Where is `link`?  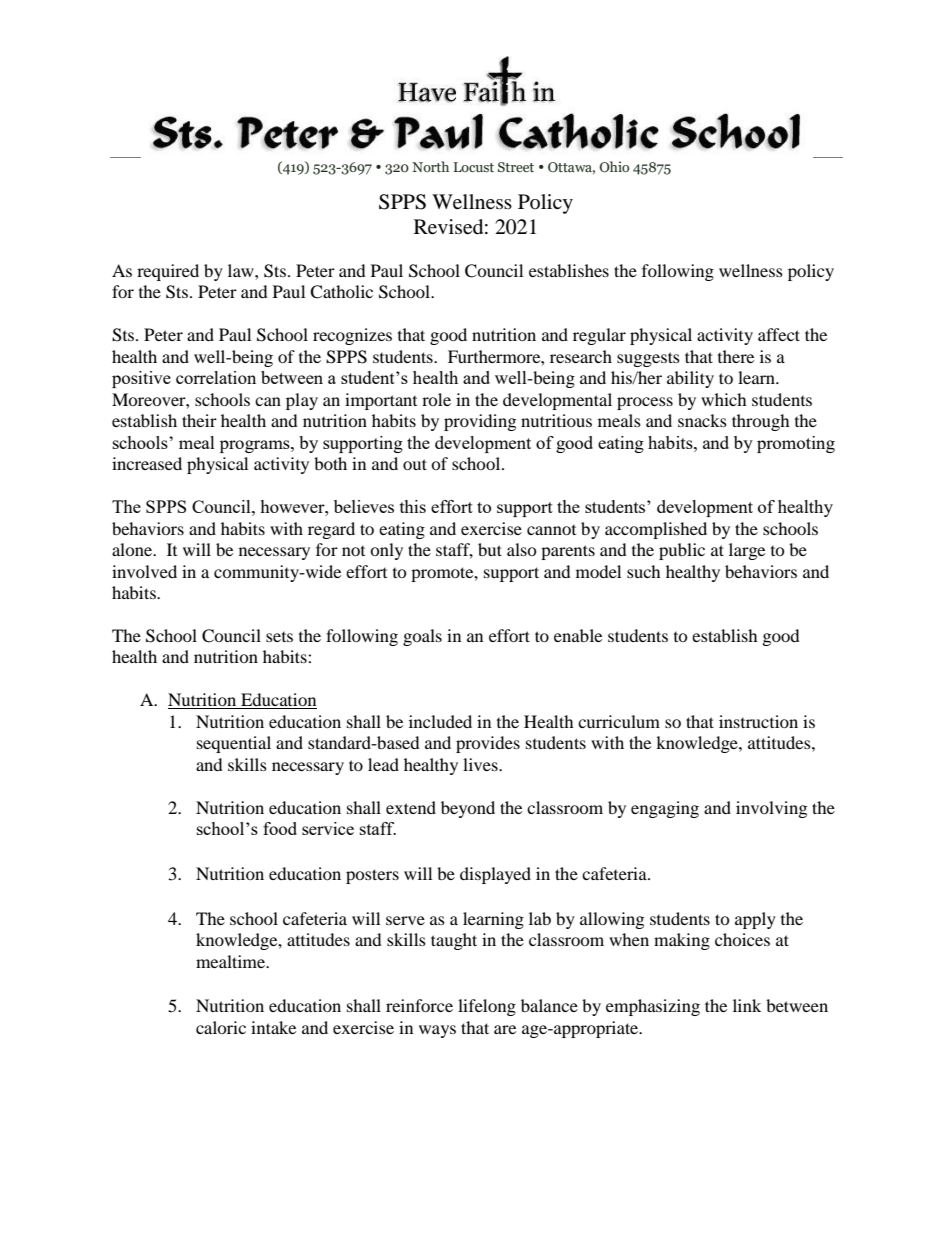
link is located at coordinates (747, 1005).
